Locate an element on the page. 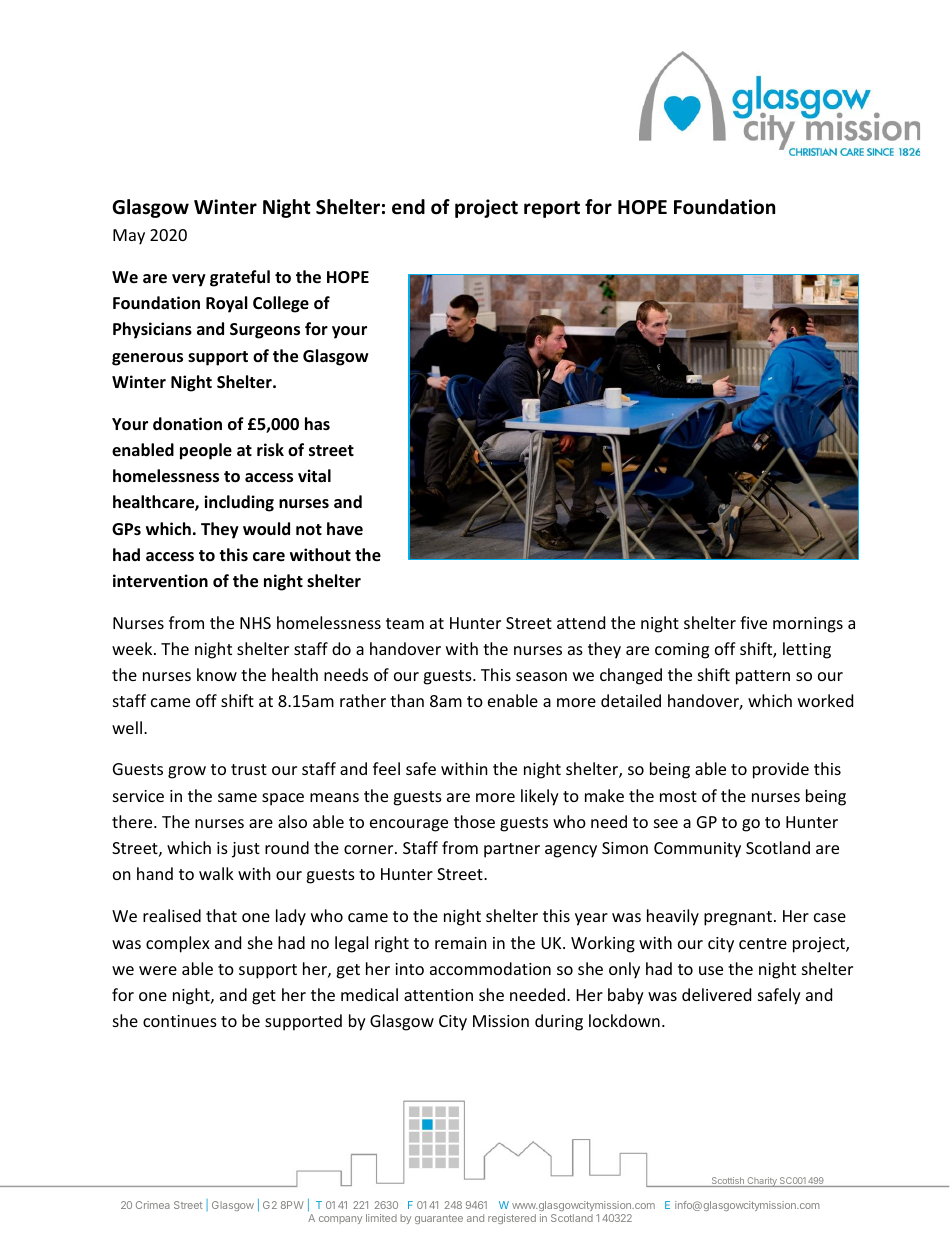 This image has height=1233, width=952. very is located at coordinates (189, 280).
